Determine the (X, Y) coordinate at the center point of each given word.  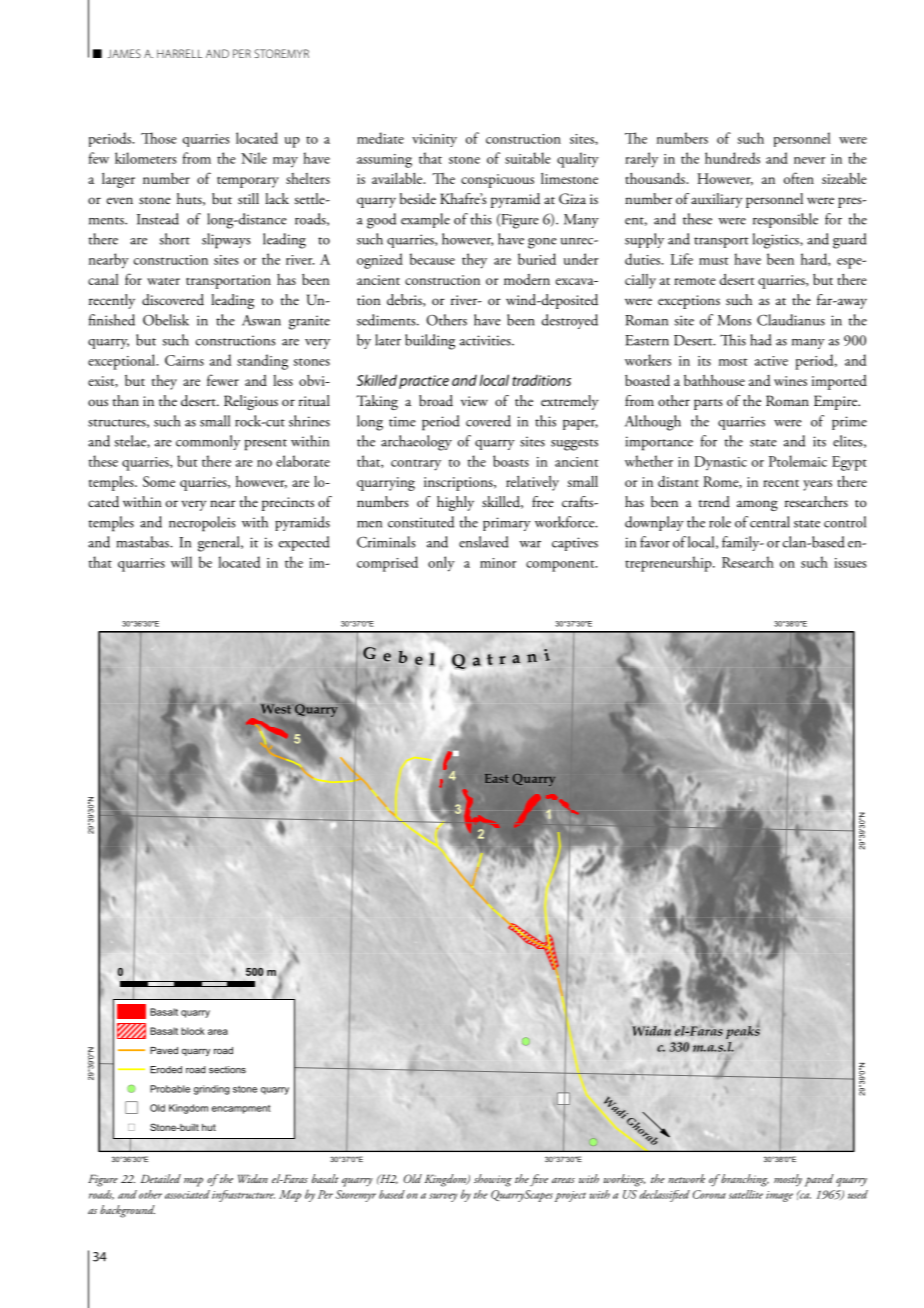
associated (187, 1194)
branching (744, 1180)
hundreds (732, 158)
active (771, 361)
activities (486, 340)
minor (498, 563)
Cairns (184, 360)
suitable (528, 158)
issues (850, 563)
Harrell (179, 53)
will (181, 562)
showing (493, 1180)
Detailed (161, 1178)
